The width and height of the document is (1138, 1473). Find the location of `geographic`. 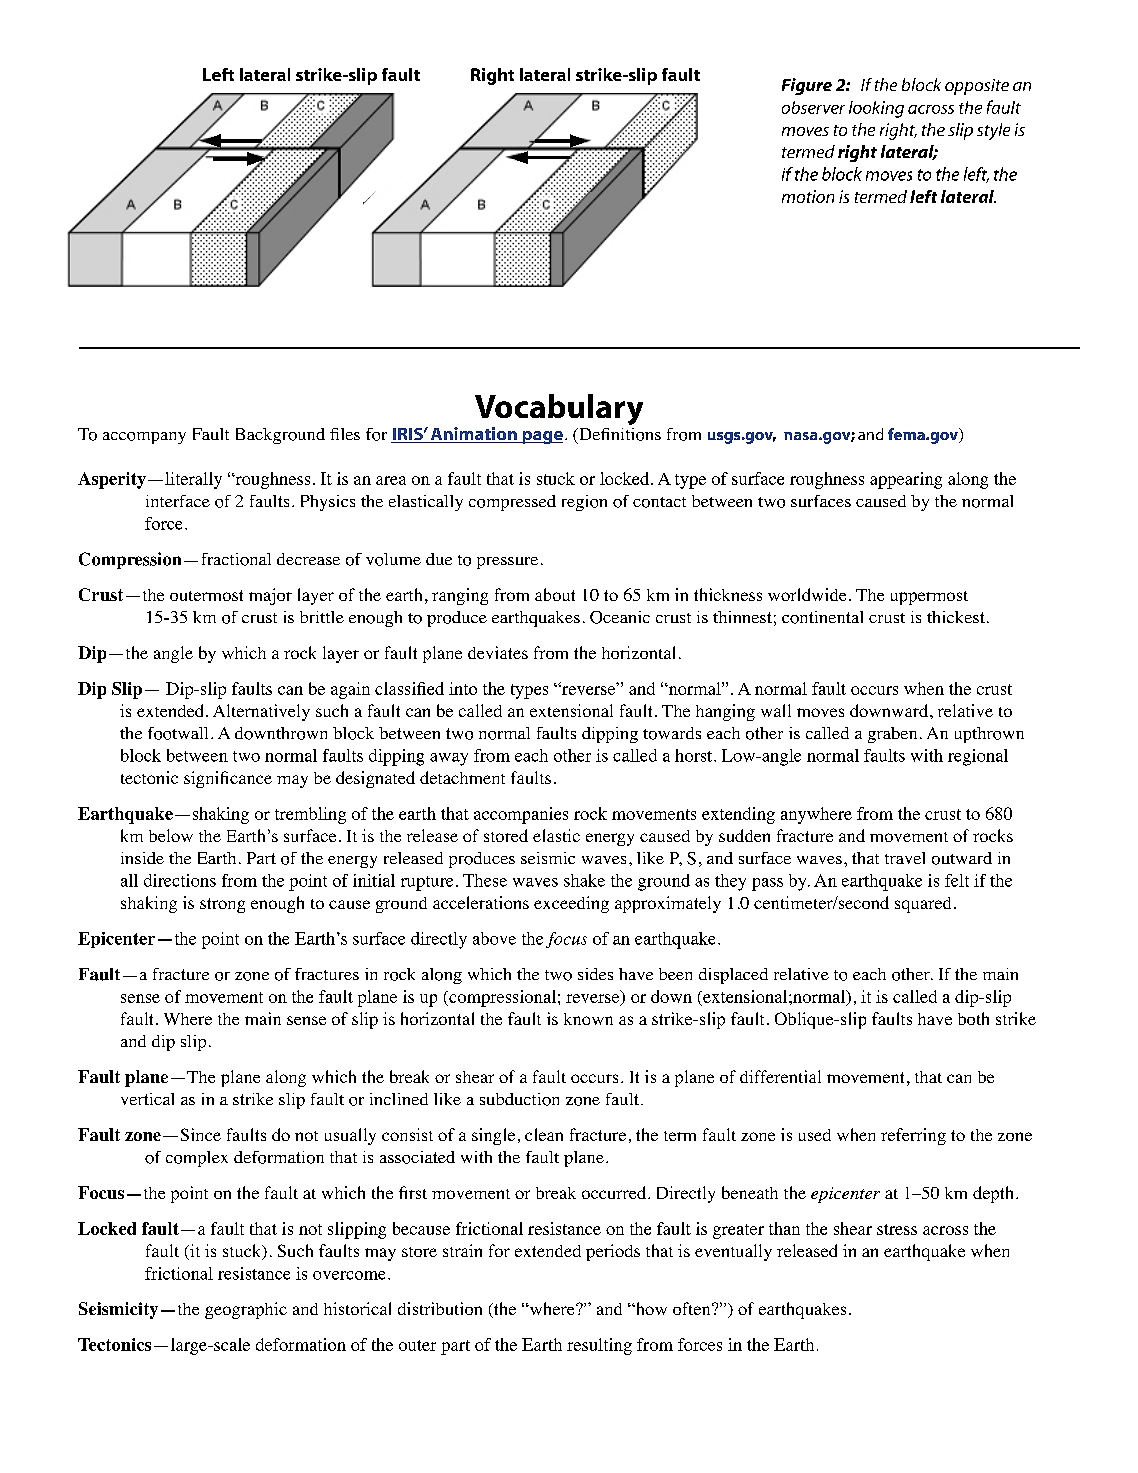

geographic is located at coordinates (246, 1310).
